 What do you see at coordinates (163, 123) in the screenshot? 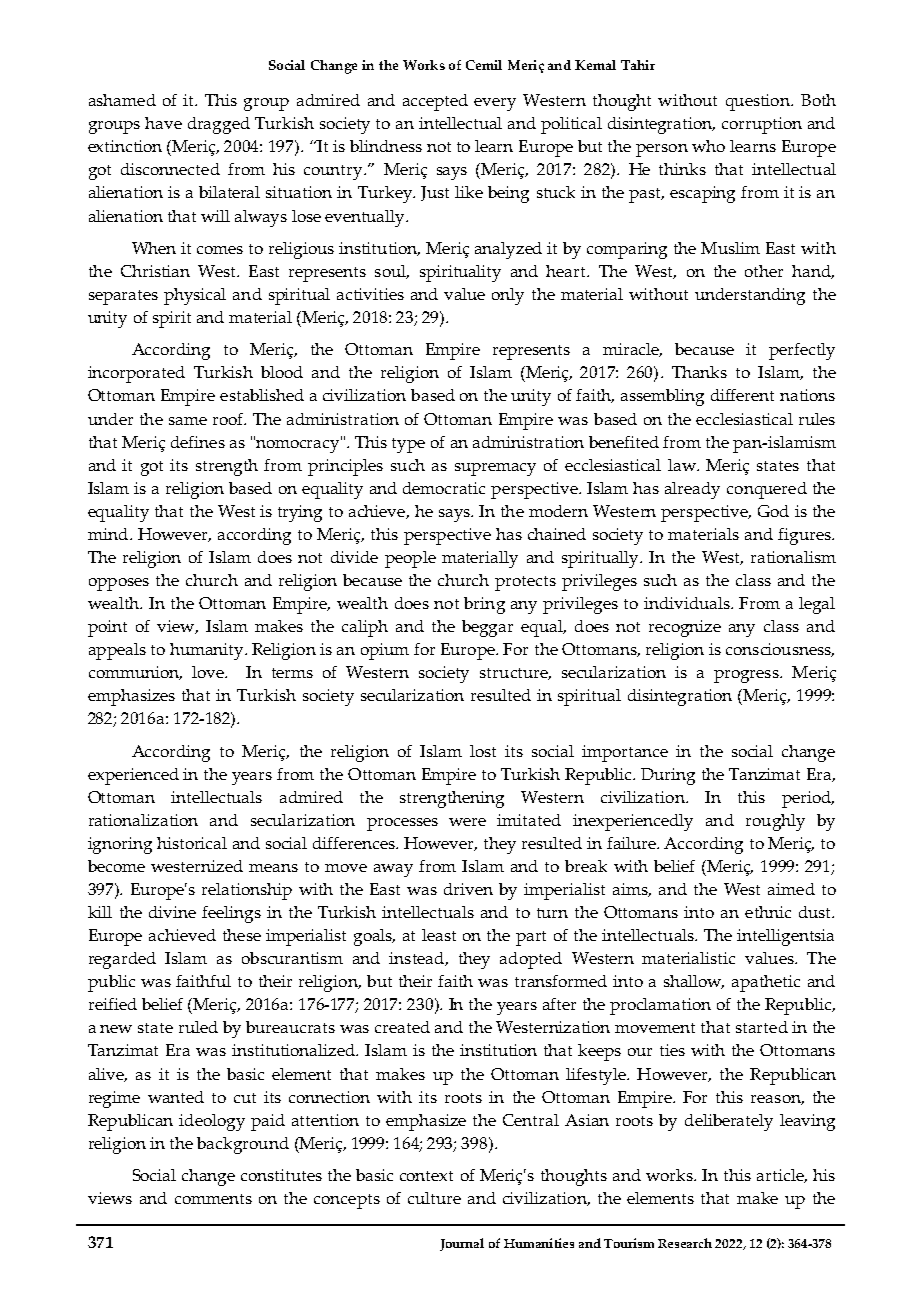
I see `have` at bounding box center [163, 123].
